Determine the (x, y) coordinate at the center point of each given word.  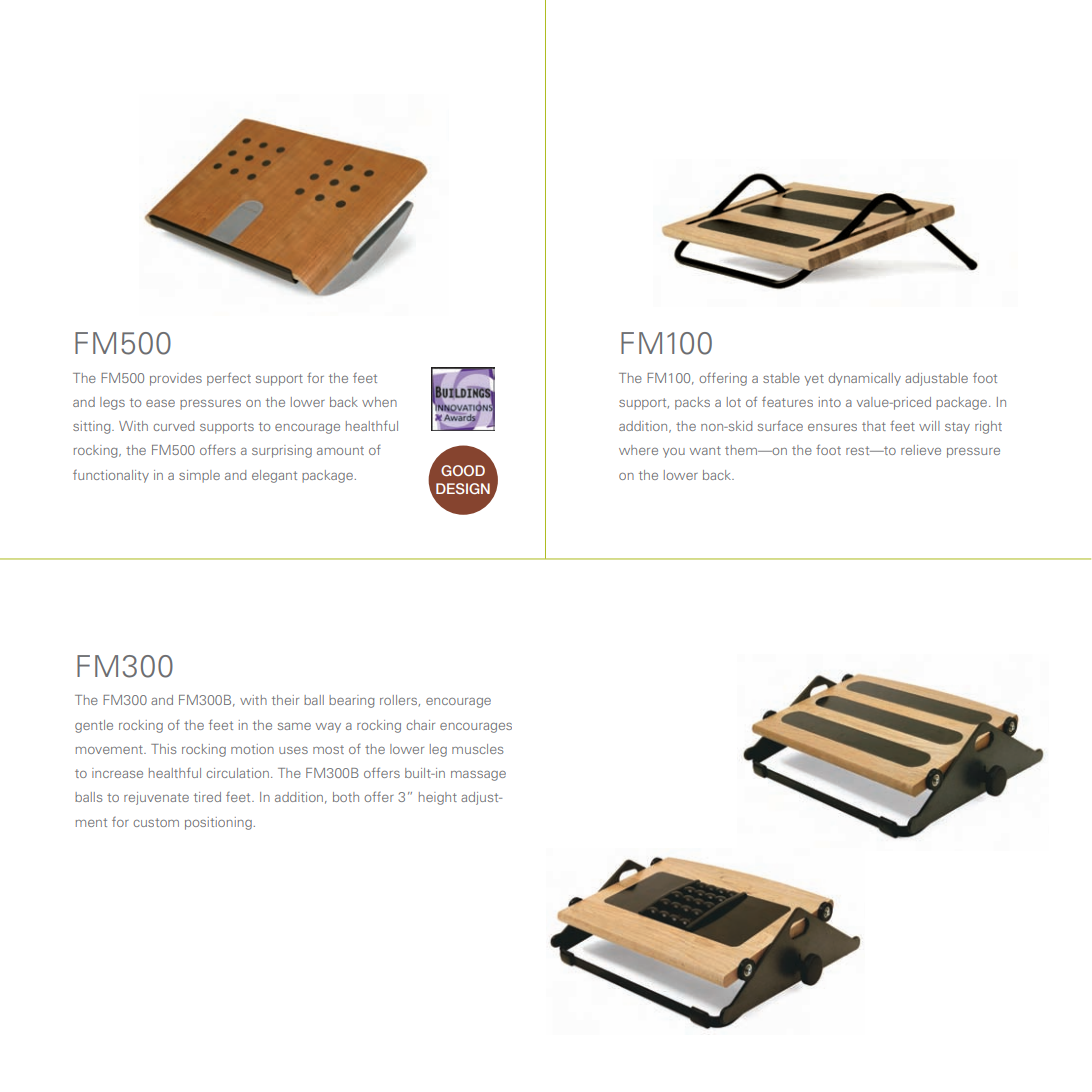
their (285, 700)
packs (692, 403)
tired (207, 797)
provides (176, 379)
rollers (400, 700)
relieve (921, 450)
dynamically (864, 379)
